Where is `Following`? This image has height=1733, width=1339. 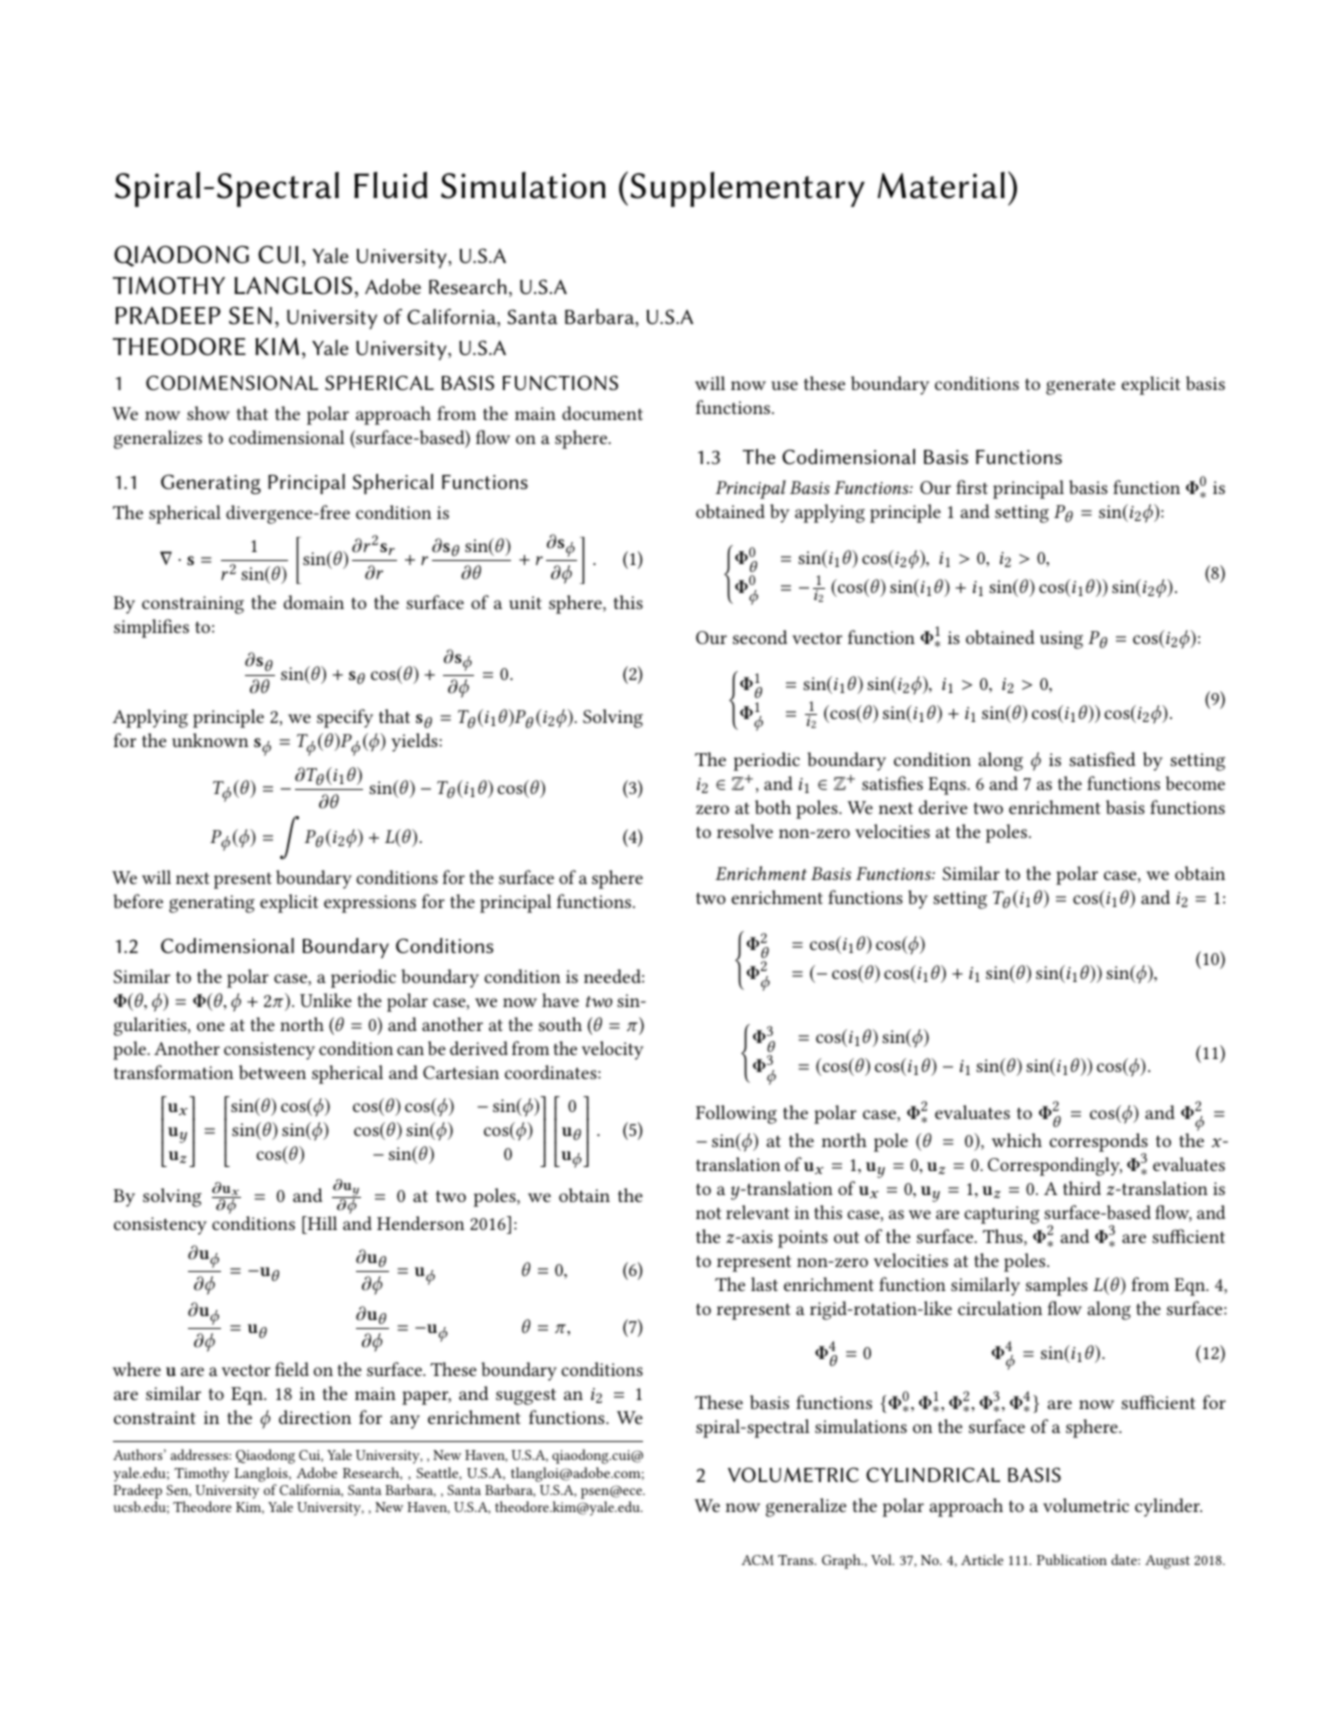 Following is located at coordinates (736, 1114).
